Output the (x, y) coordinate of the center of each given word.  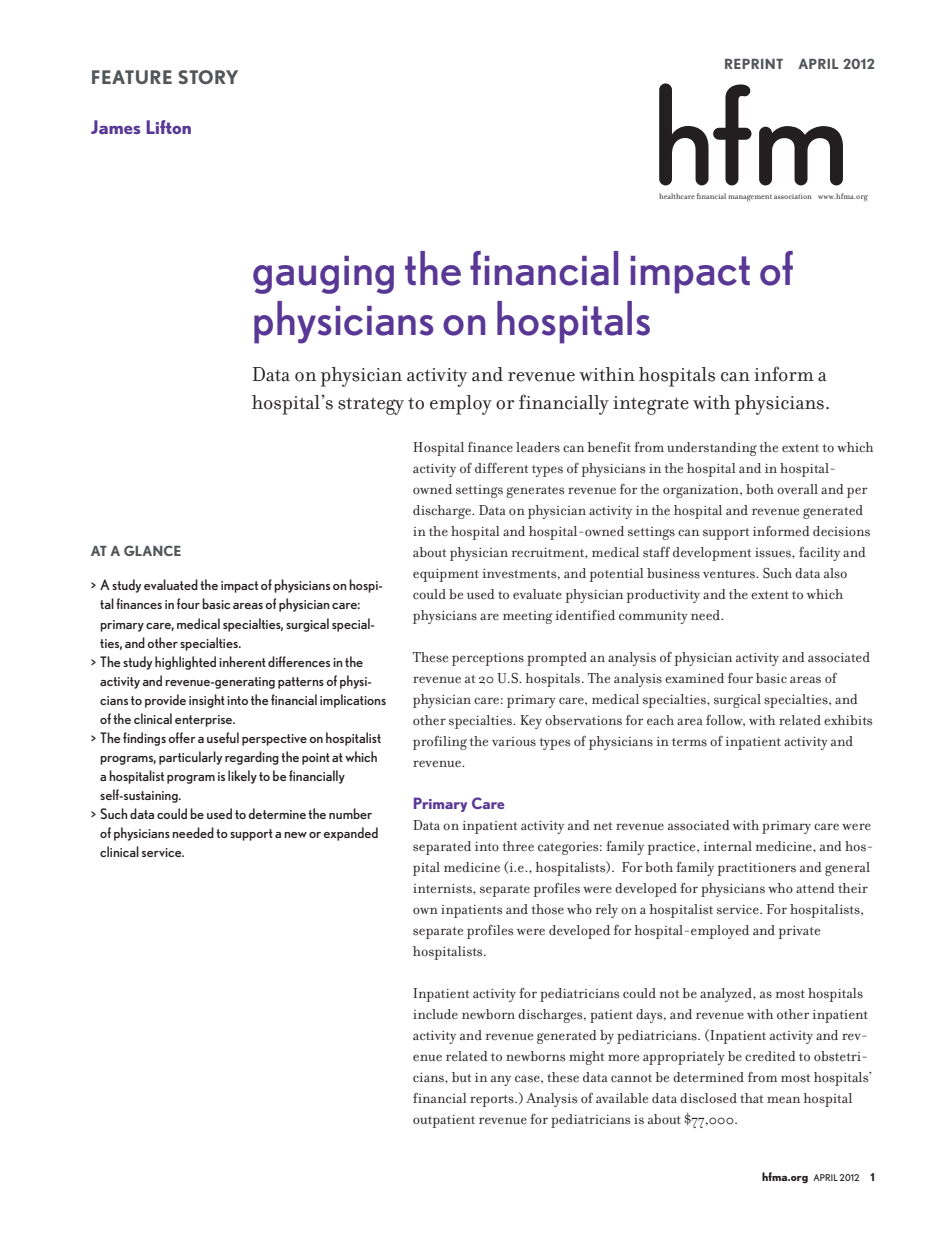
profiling (440, 743)
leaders (538, 447)
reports (493, 1101)
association (793, 196)
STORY (208, 77)
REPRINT (754, 64)
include (435, 1014)
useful (223, 737)
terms (689, 742)
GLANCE (152, 550)
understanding (712, 449)
